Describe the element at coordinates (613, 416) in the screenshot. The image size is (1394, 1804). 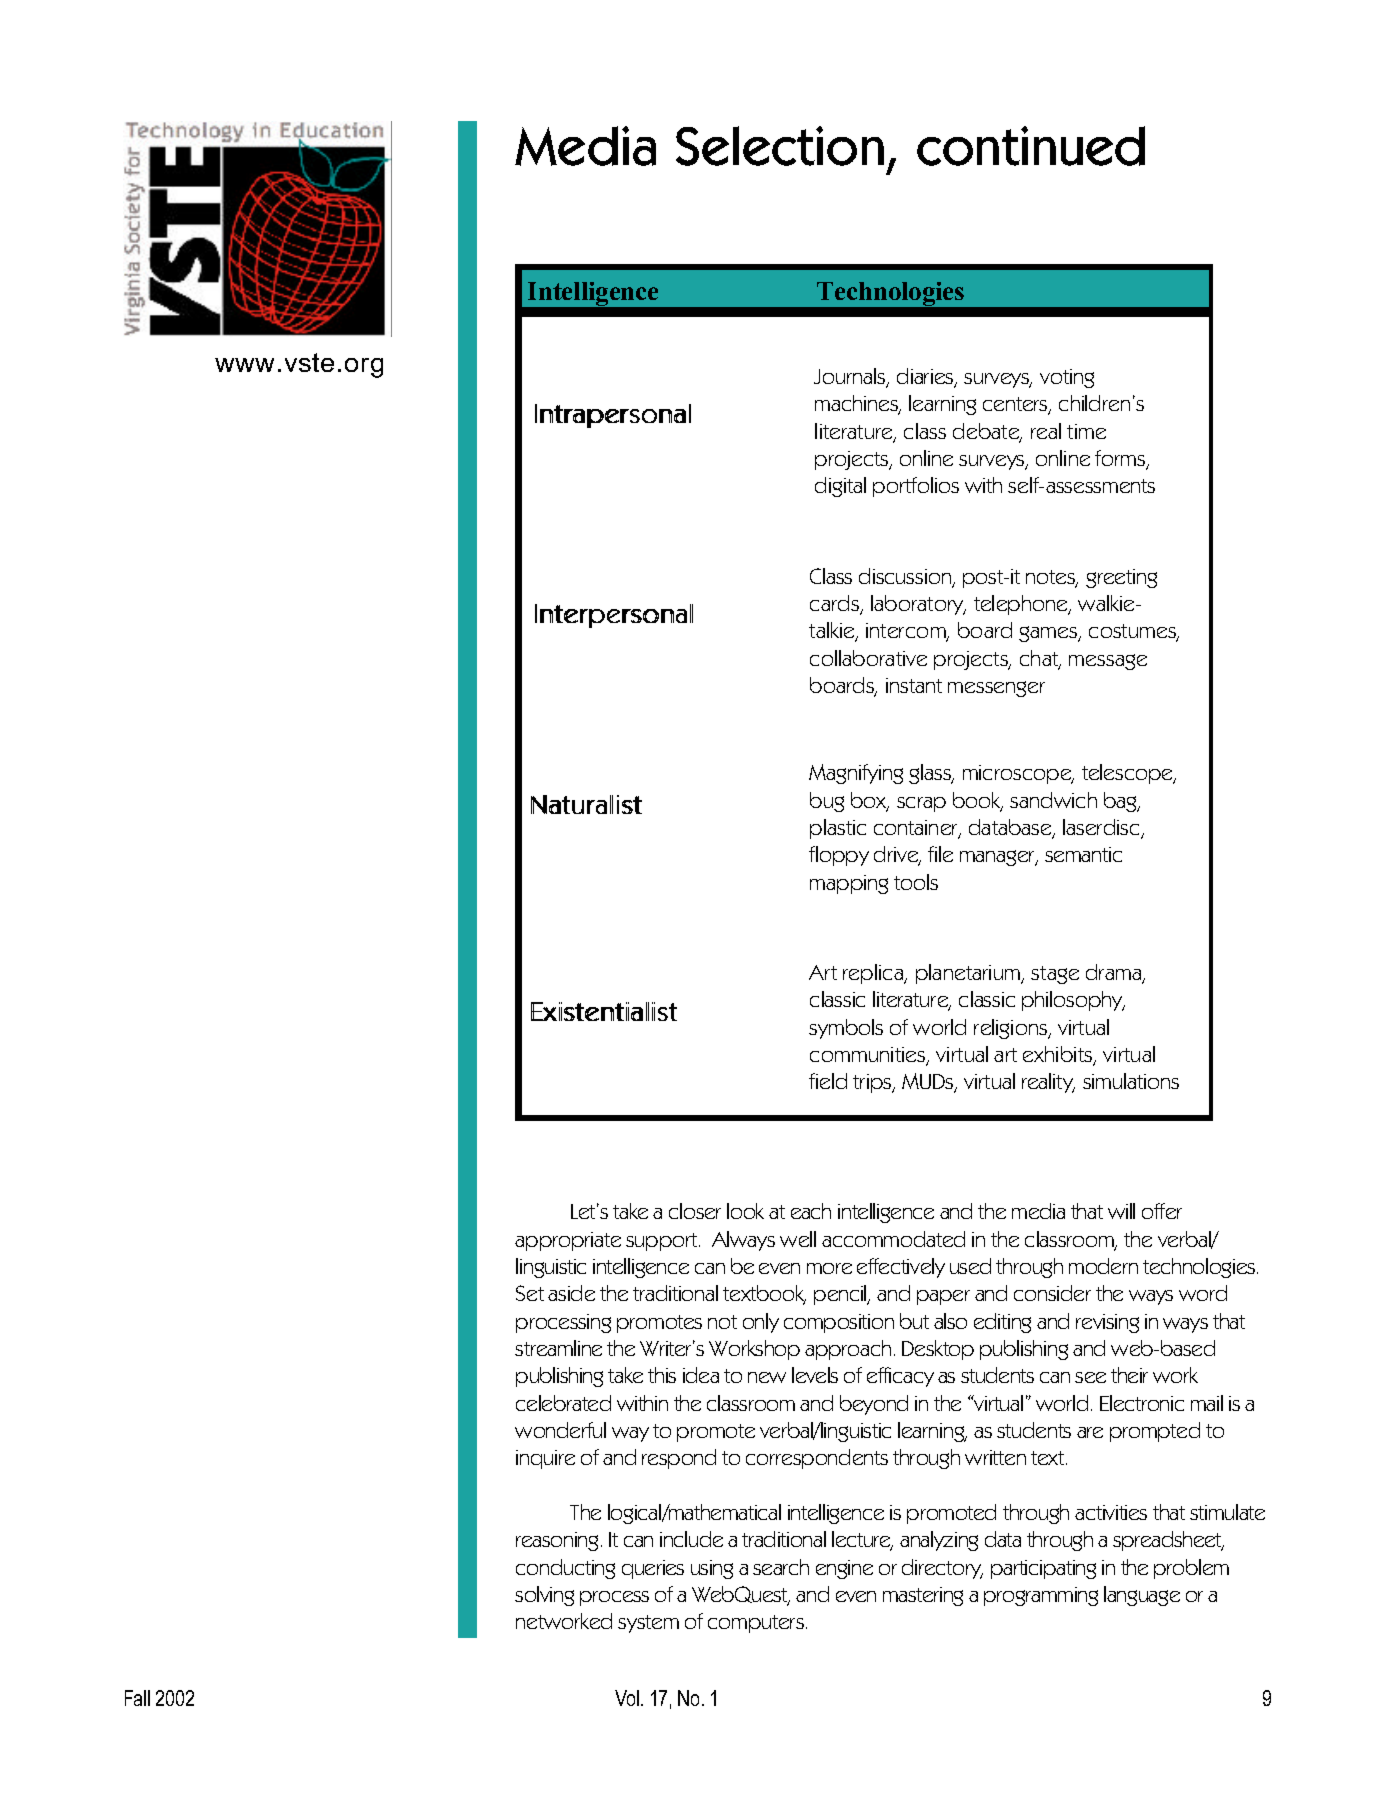
I see `Intrapersonal` at that location.
